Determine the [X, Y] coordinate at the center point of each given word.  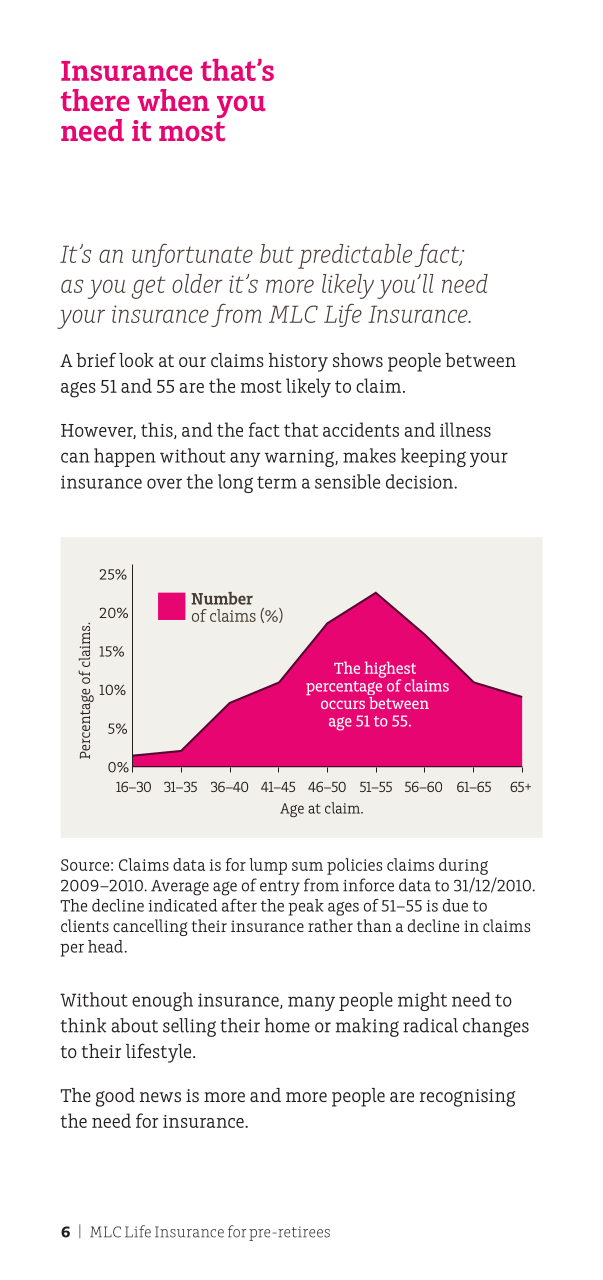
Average [180, 888]
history [298, 362]
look [136, 360]
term [277, 482]
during [463, 866]
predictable [355, 256]
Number [222, 598]
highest [390, 670]
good [115, 1097]
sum [307, 866]
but [277, 253]
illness [465, 429]
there [95, 100]
